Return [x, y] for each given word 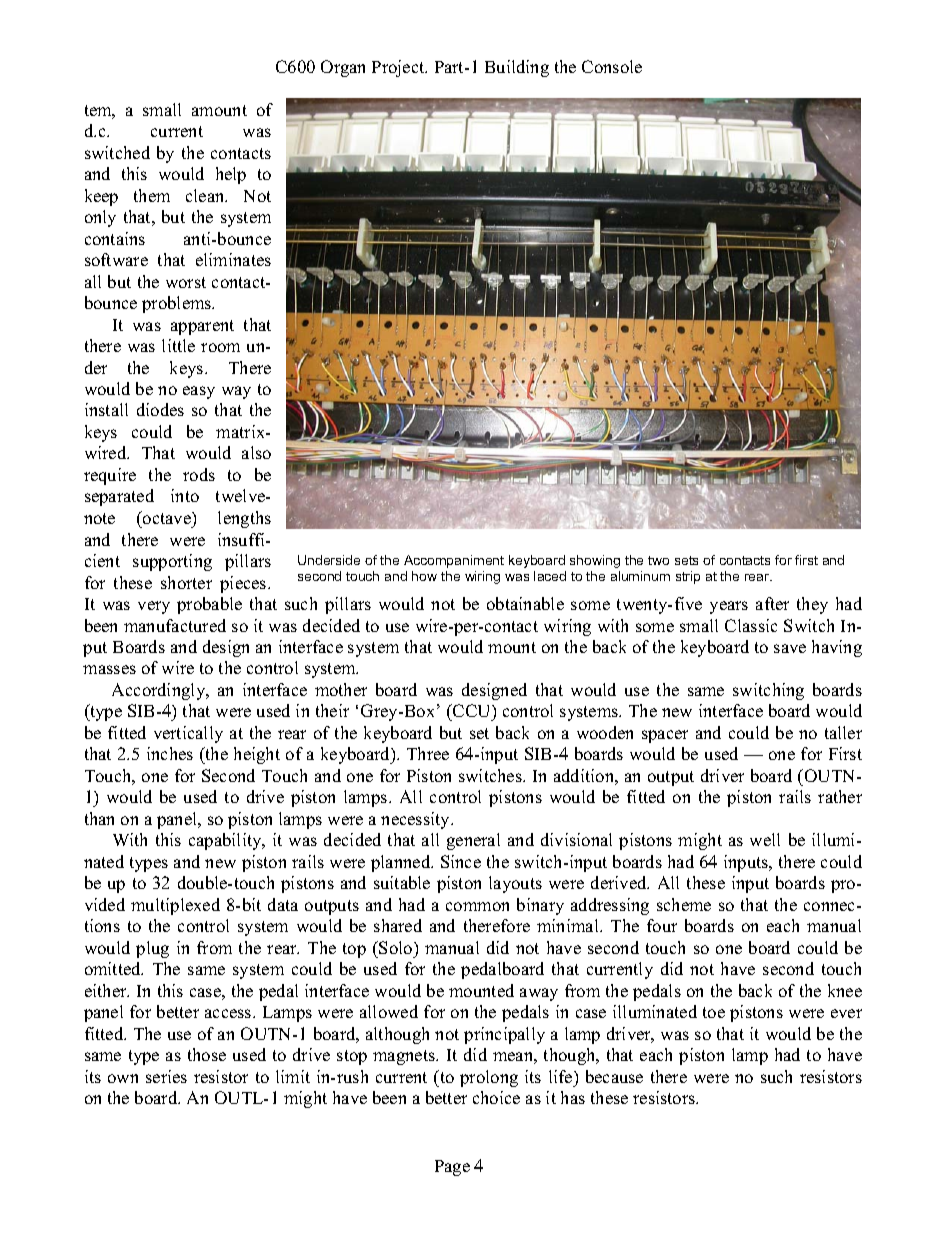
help [231, 175]
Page [452, 1168]
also [256, 452]
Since [461, 861]
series [166, 1076]
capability [226, 841]
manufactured [175, 625]
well [765, 839]
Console [612, 66]
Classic [751, 625]
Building [517, 68]
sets [686, 560]
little [178, 345]
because [614, 1076]
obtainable [525, 603]
